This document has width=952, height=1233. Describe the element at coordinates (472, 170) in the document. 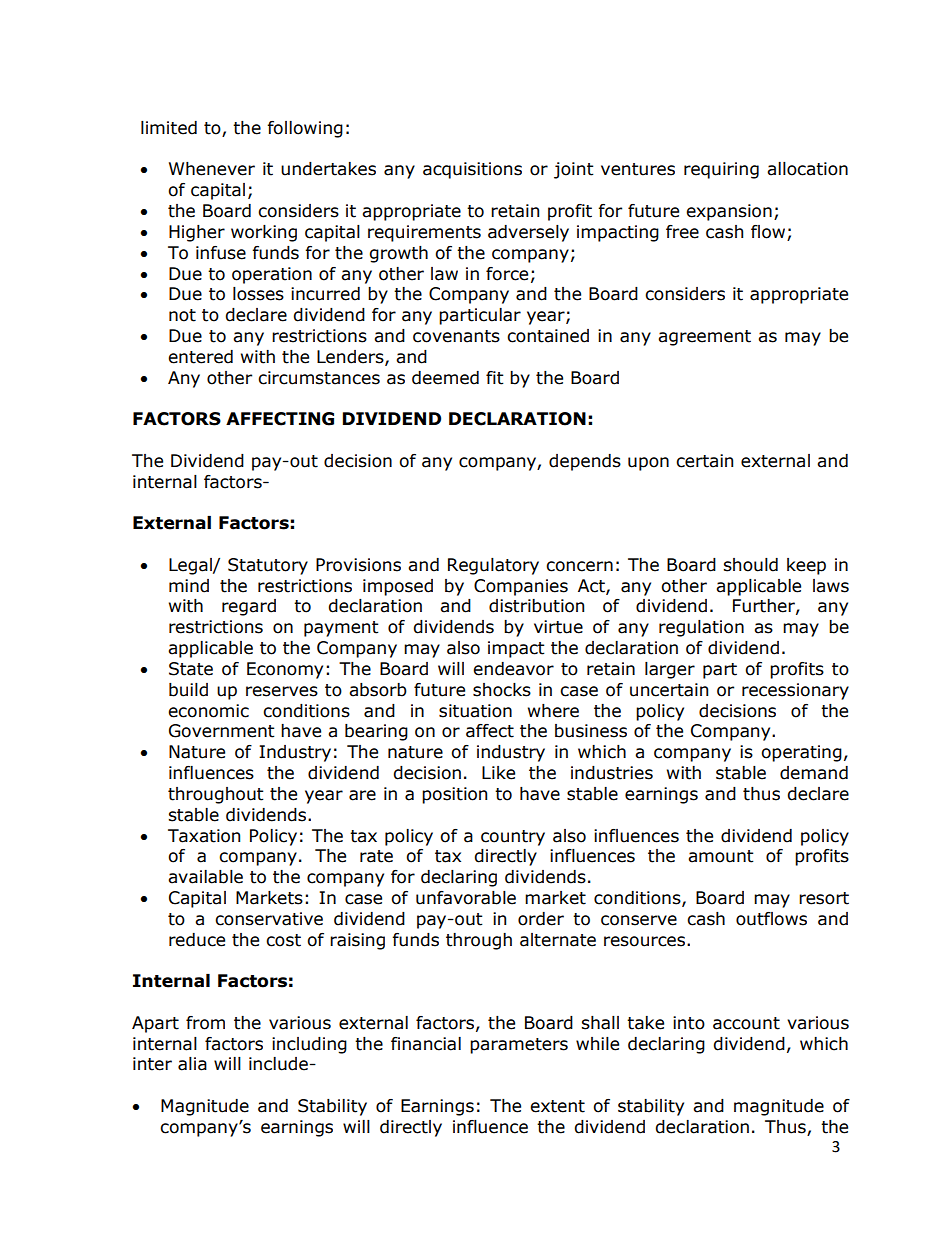

I see `acquisitions` at that location.
